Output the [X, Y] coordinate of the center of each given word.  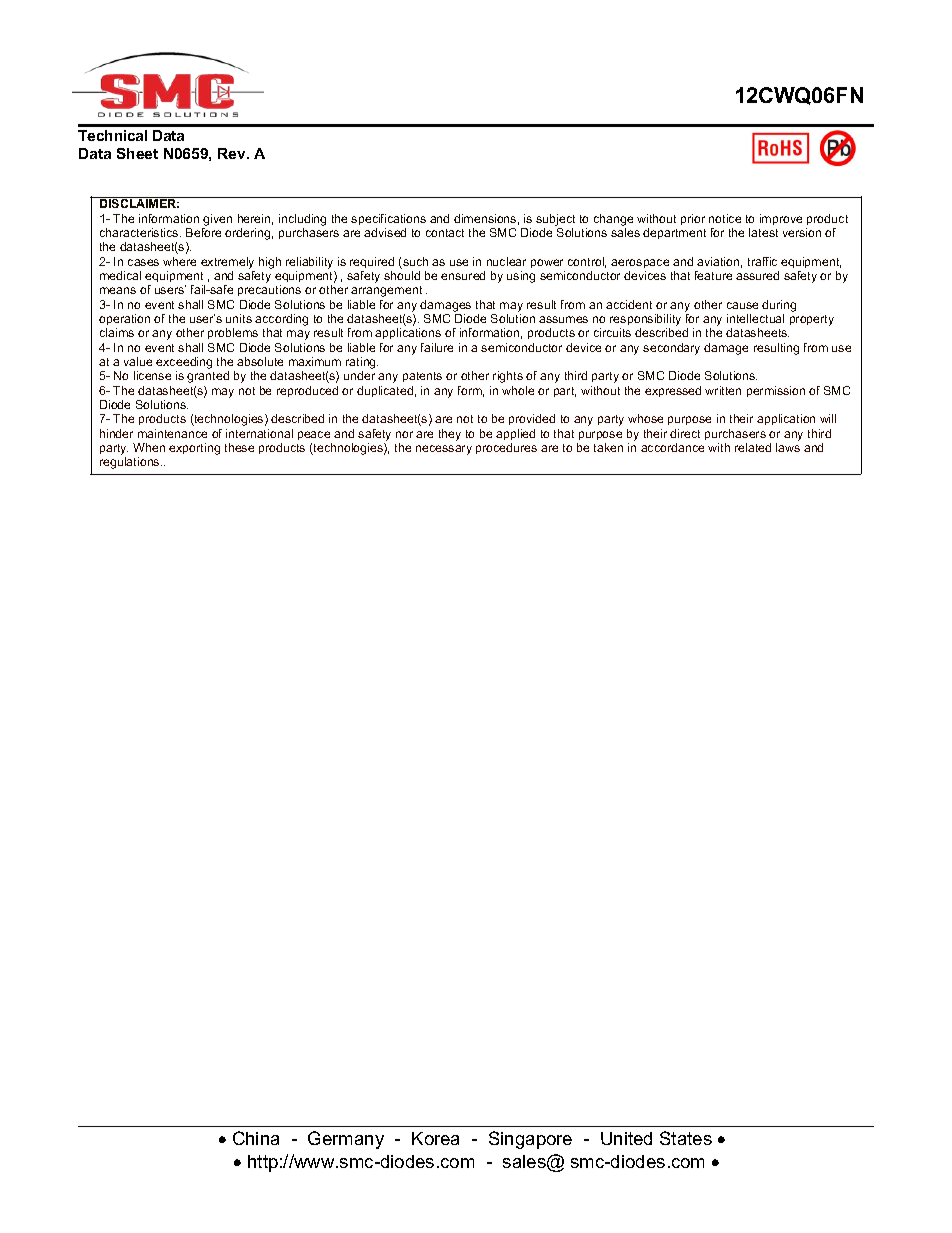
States [686, 1138]
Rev [233, 153]
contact [445, 233]
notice [725, 218]
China [256, 1138]
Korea [435, 1138]
